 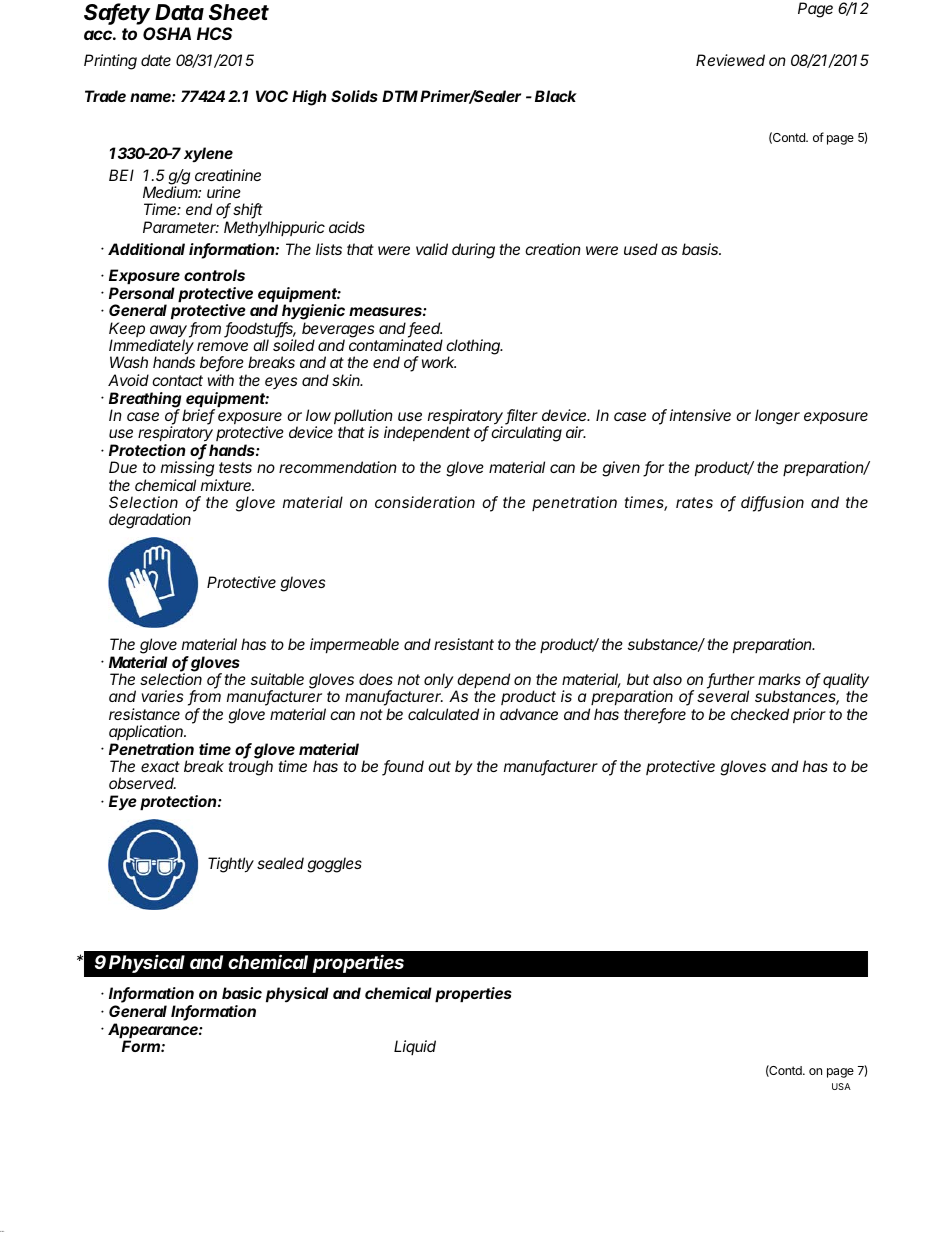 What do you see at coordinates (214, 275) in the screenshot?
I see `controls` at bounding box center [214, 275].
